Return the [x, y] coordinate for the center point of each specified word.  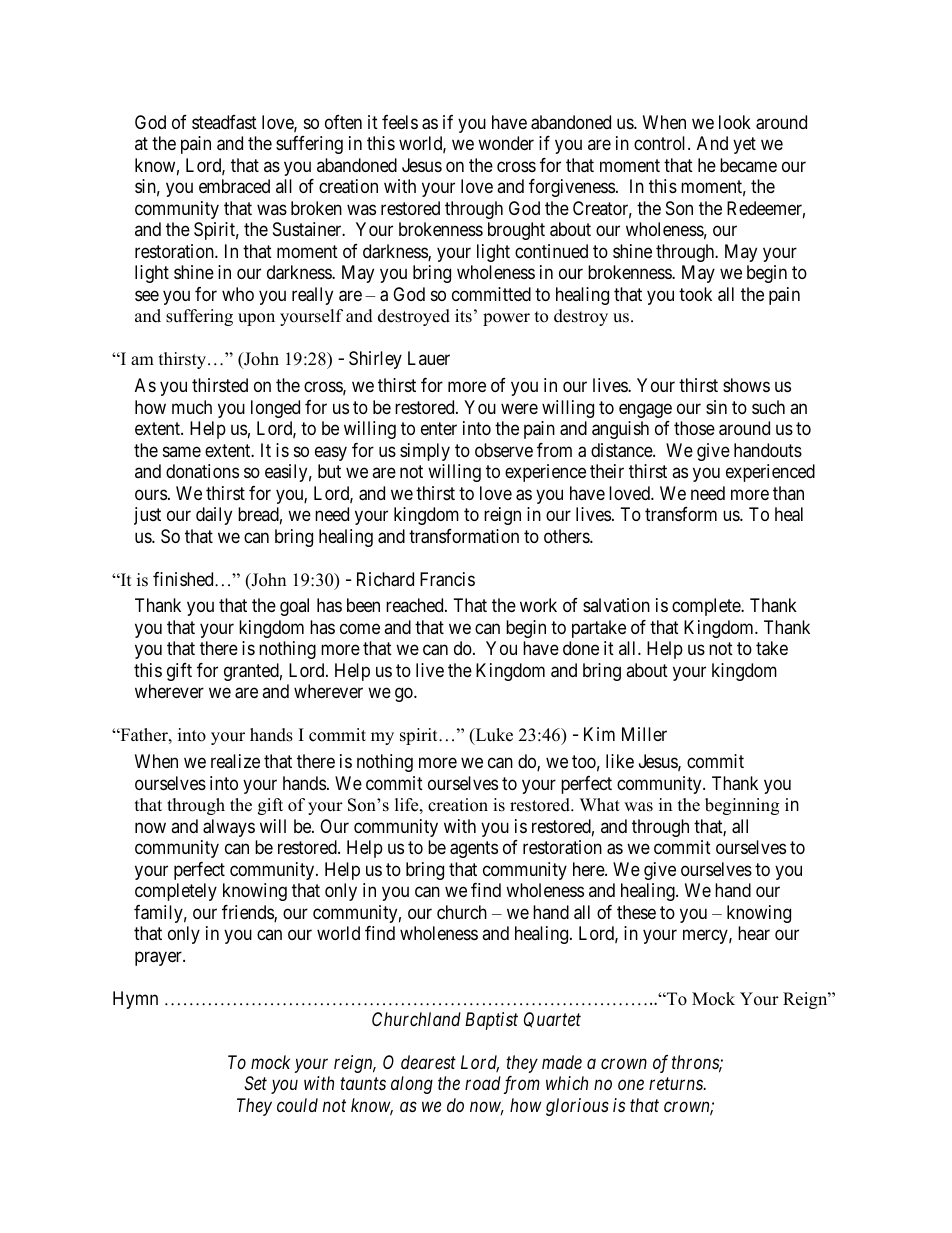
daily [214, 516]
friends [248, 913]
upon [256, 319]
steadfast [224, 122]
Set [255, 1083]
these [636, 912]
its [463, 316]
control [661, 143]
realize [235, 761]
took [695, 294]
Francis [447, 579]
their [607, 471]
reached [416, 605]
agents [474, 849]
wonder [506, 143]
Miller [644, 734]
